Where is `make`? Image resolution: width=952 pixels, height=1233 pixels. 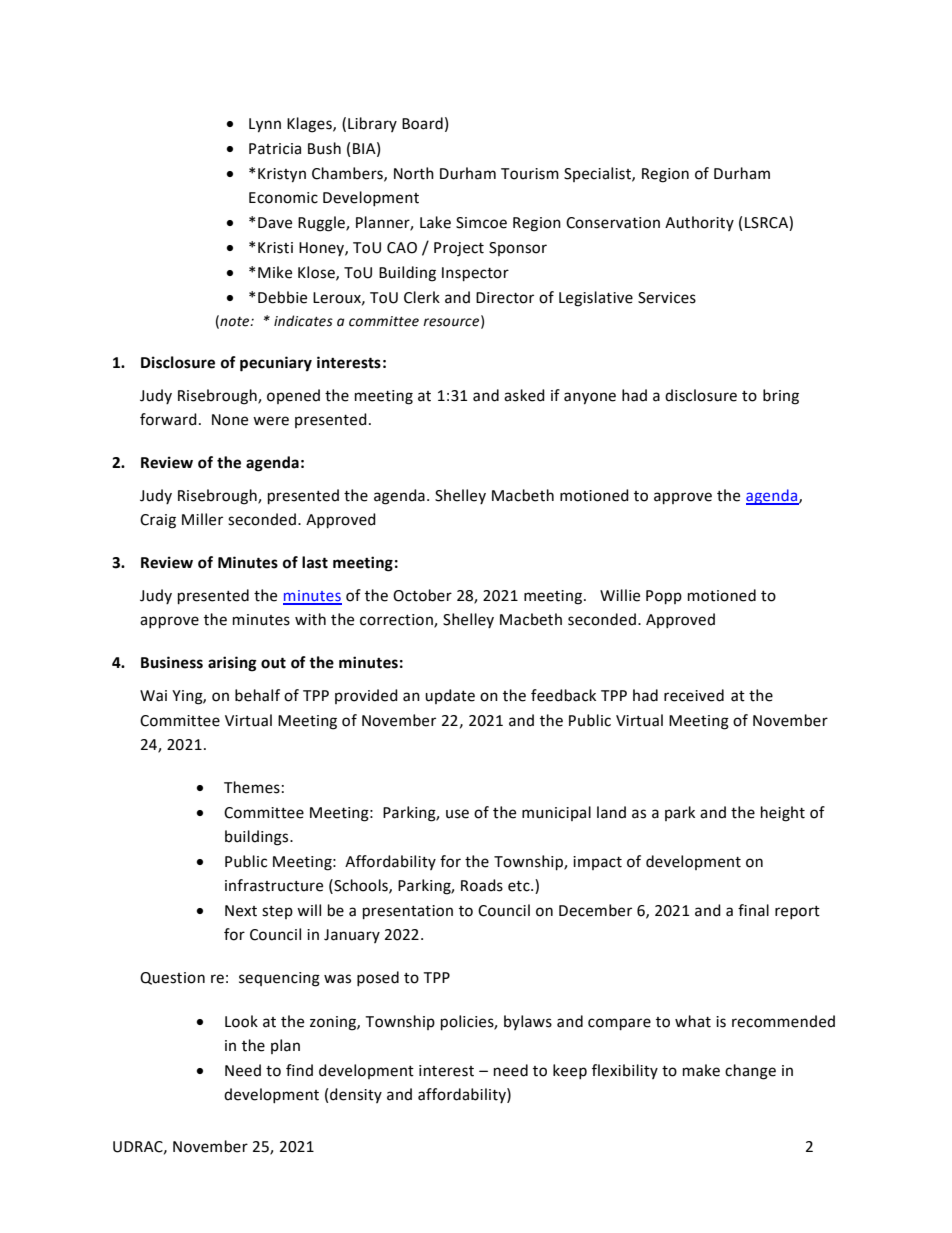
make is located at coordinates (701, 1070).
